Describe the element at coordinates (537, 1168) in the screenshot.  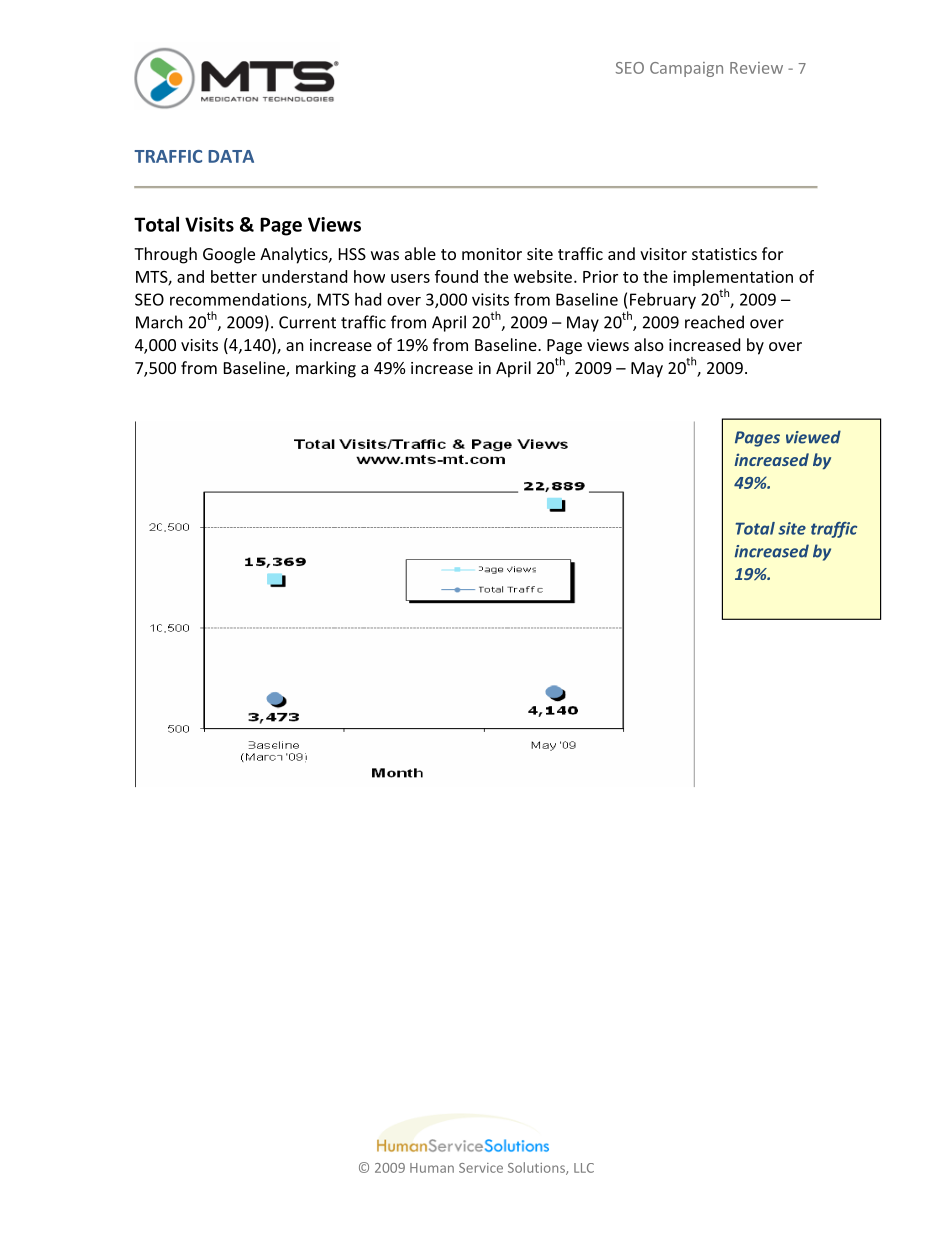
I see `Solutions` at that location.
